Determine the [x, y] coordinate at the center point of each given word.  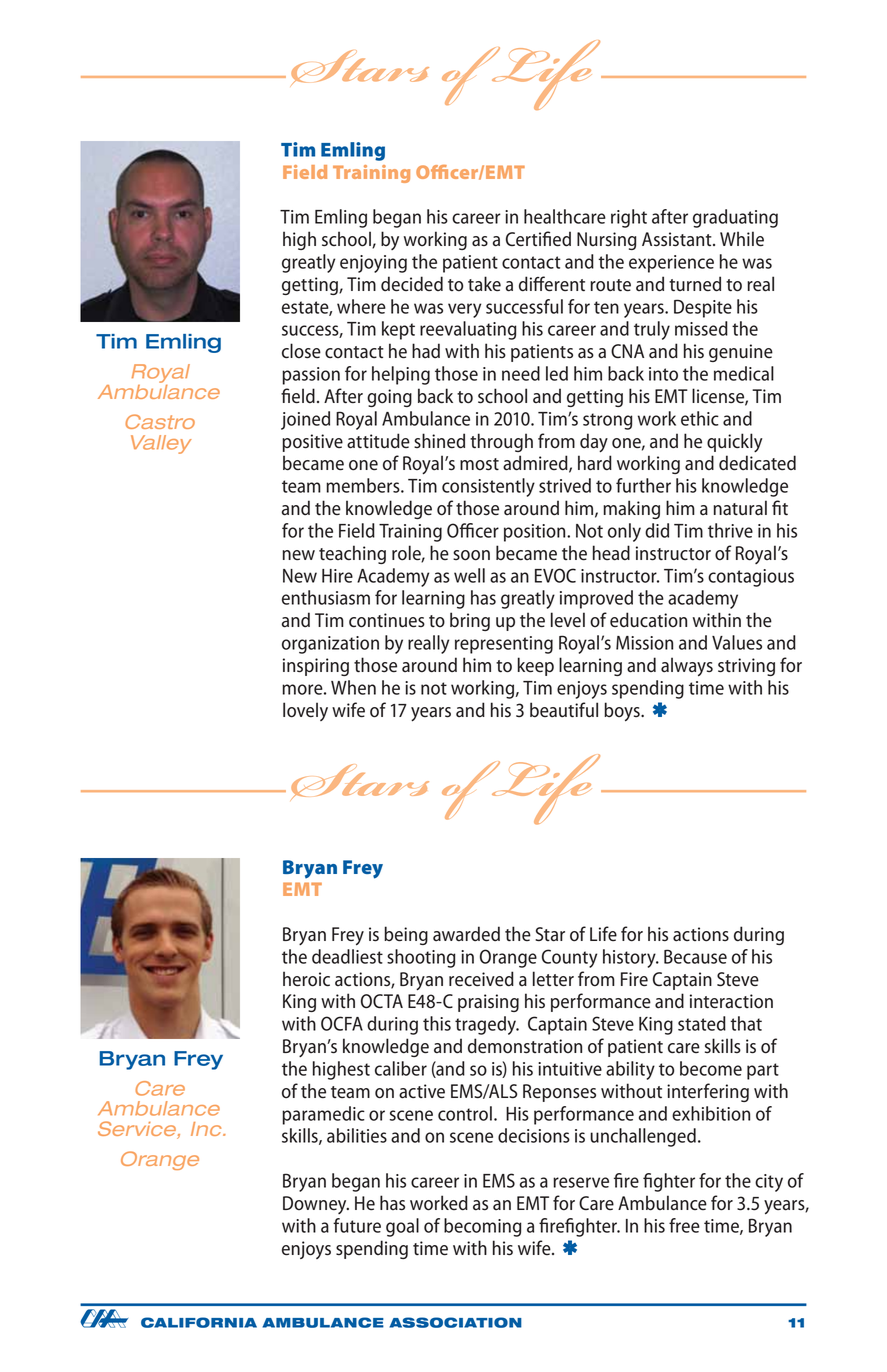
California [199, 1322]
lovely [305, 711]
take [484, 284]
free [684, 1225]
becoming [483, 1227]
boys [623, 712]
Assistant [678, 239]
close [301, 351]
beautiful [564, 710]
